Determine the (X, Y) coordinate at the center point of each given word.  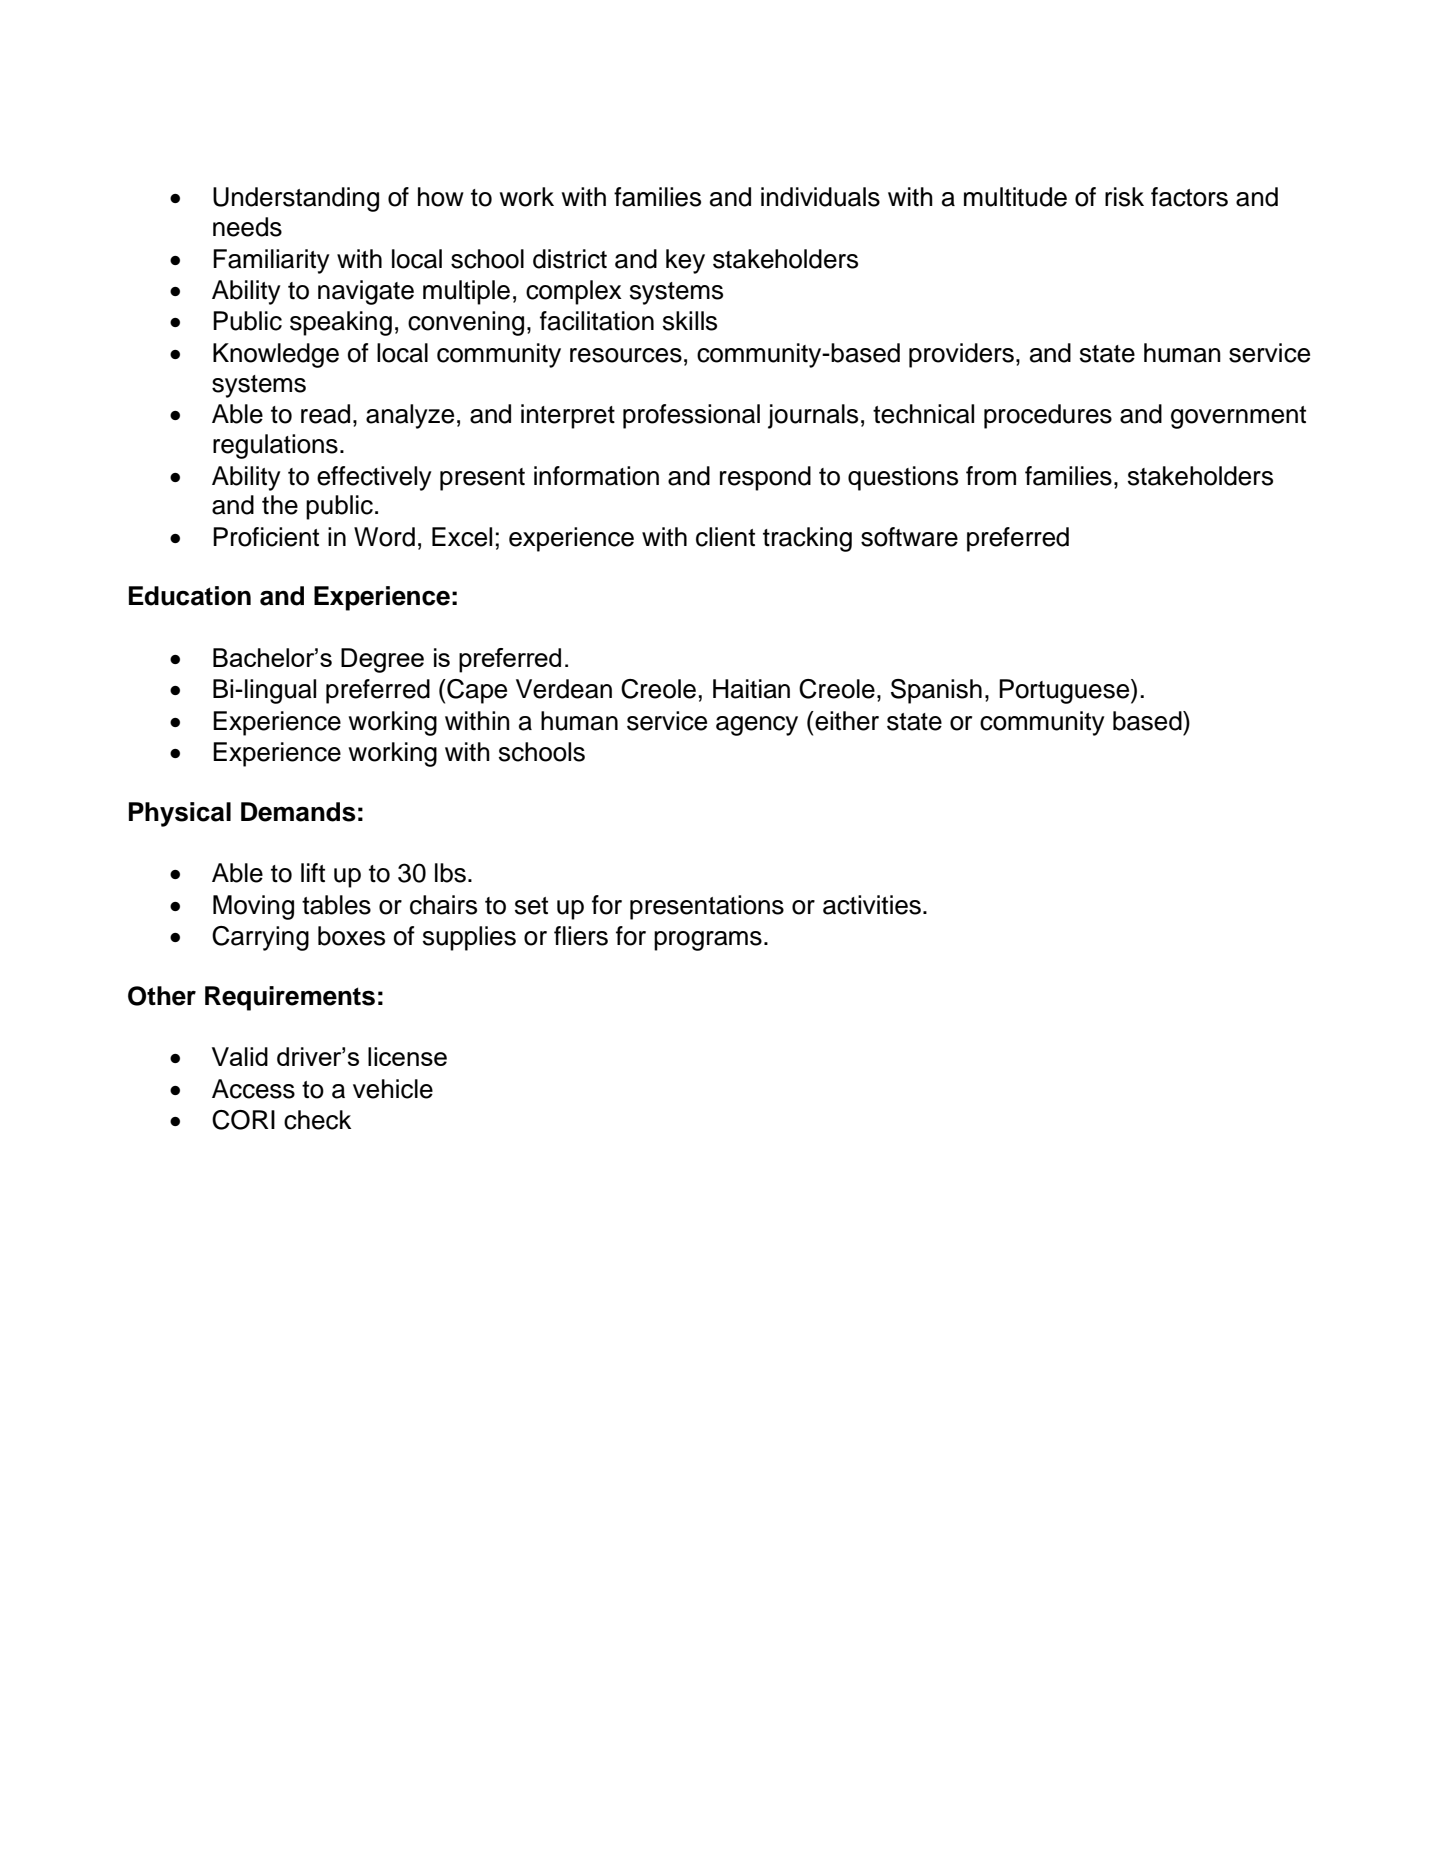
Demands (298, 812)
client (725, 537)
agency (757, 726)
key (685, 261)
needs (247, 227)
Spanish (936, 691)
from (991, 476)
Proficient (266, 537)
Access (253, 1089)
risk (1124, 197)
